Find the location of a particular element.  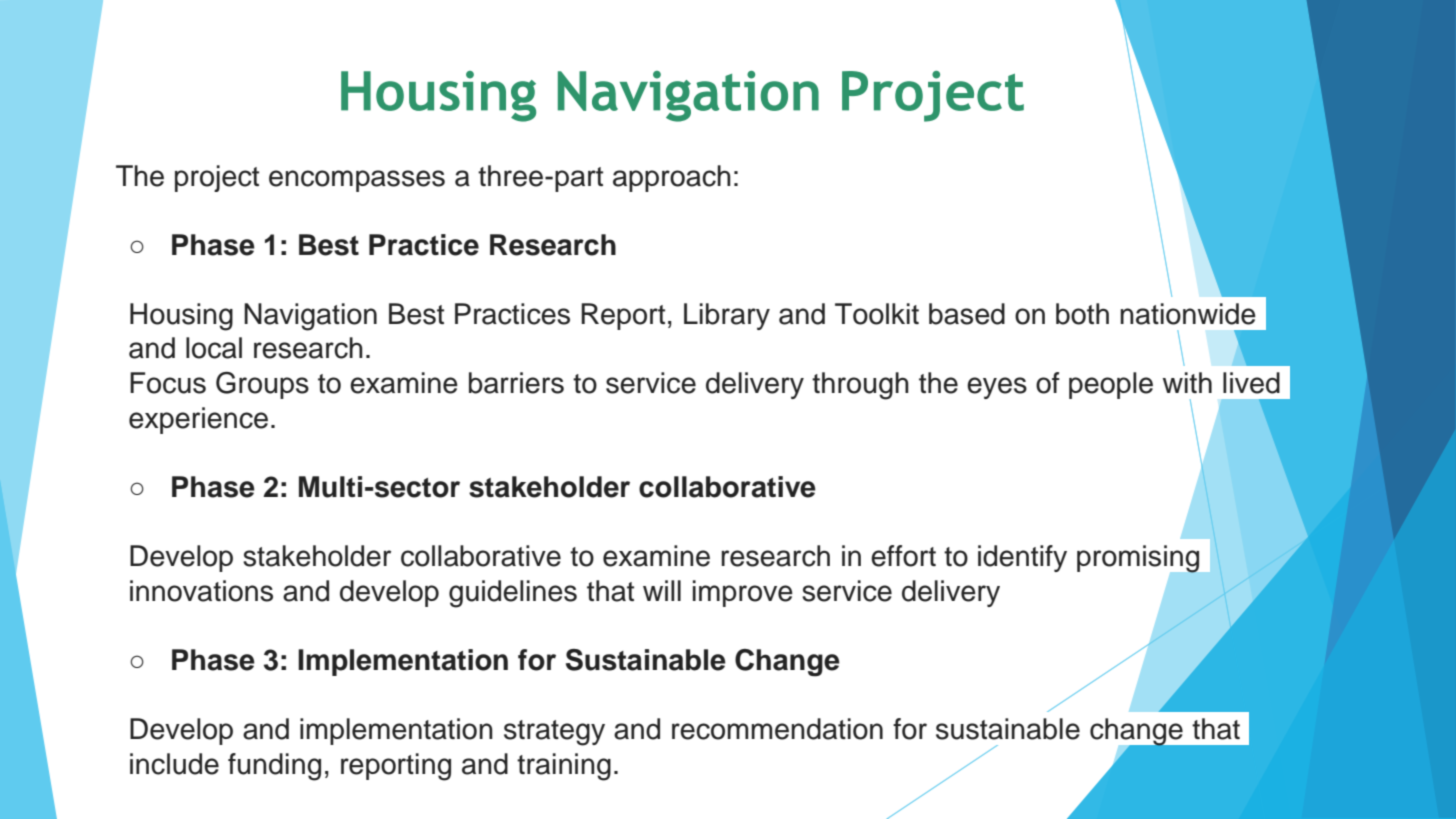

approach is located at coordinates (672, 178).
